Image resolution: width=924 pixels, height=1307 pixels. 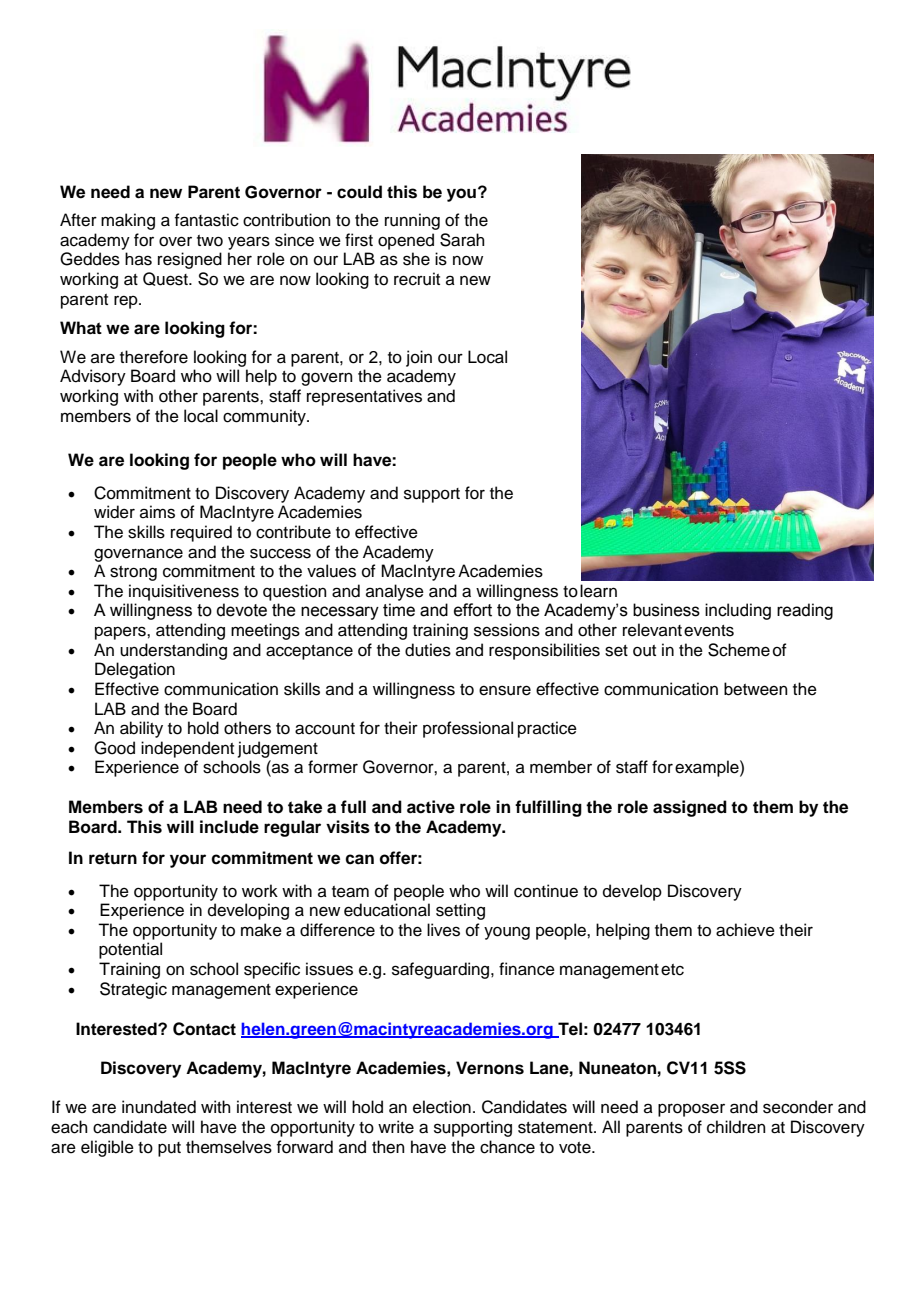 I want to click on your, so click(x=188, y=861).
